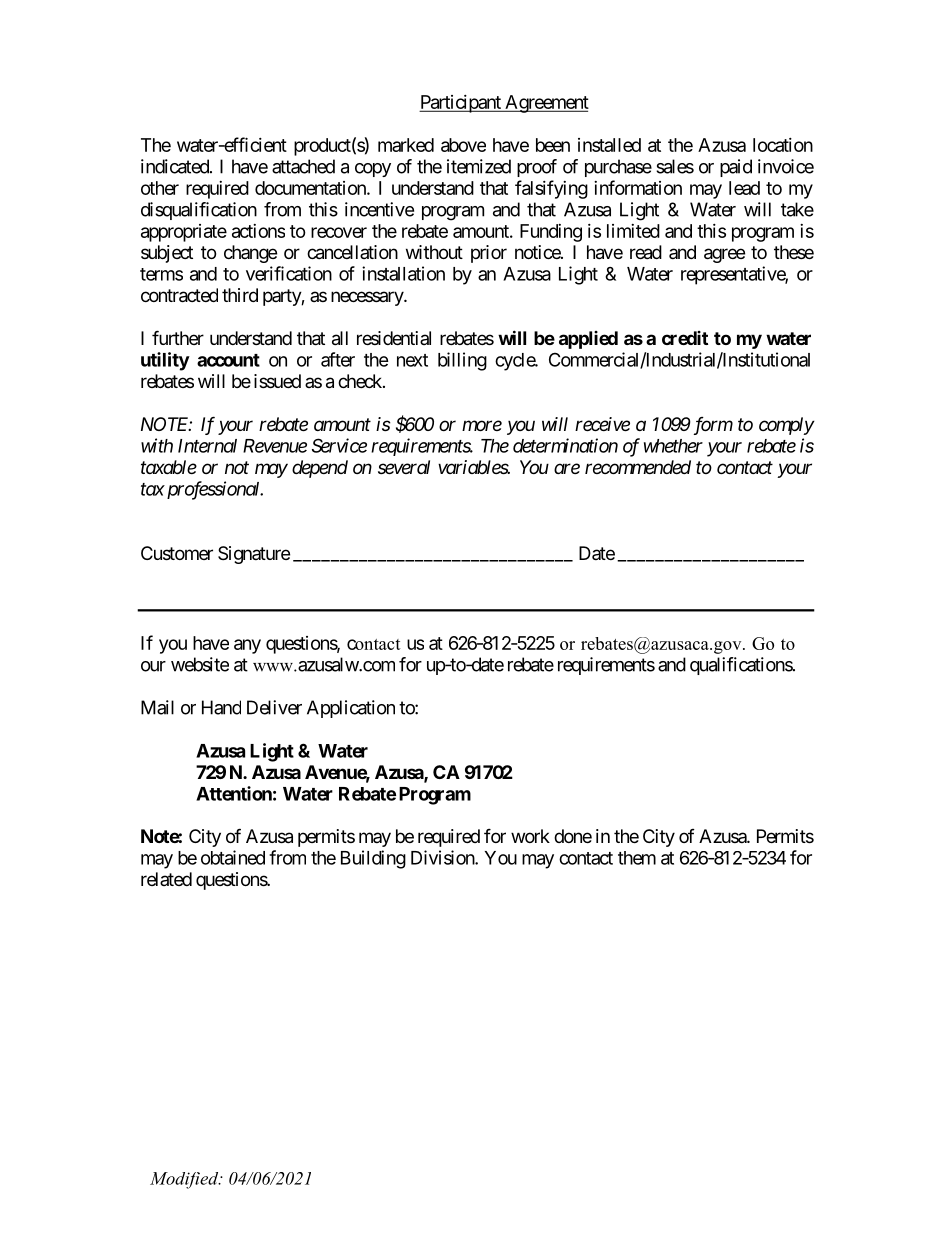 This page has height=1233, width=952. I want to click on Building, so click(373, 859).
